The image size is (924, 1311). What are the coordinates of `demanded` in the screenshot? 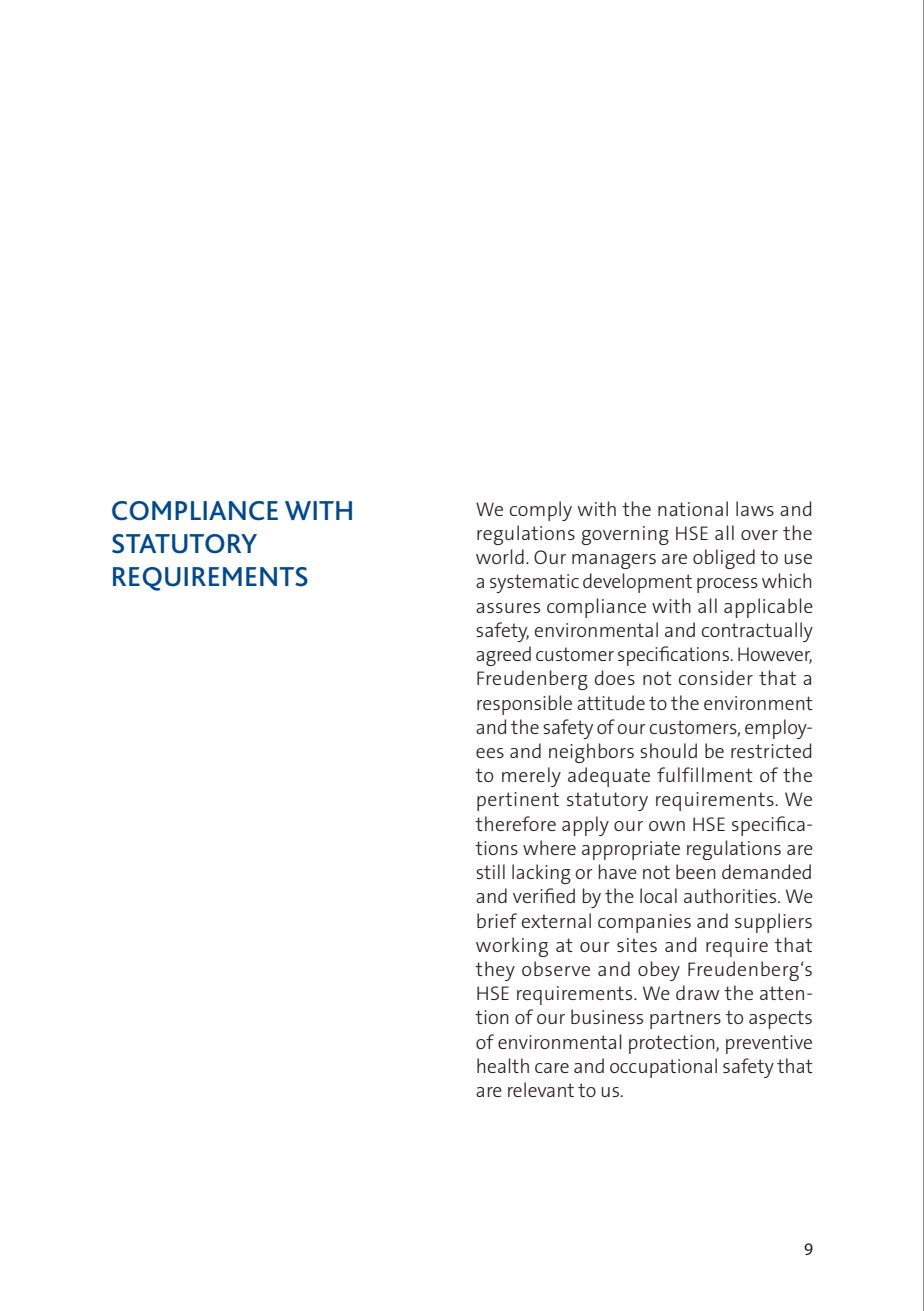 It's located at (766, 871).
